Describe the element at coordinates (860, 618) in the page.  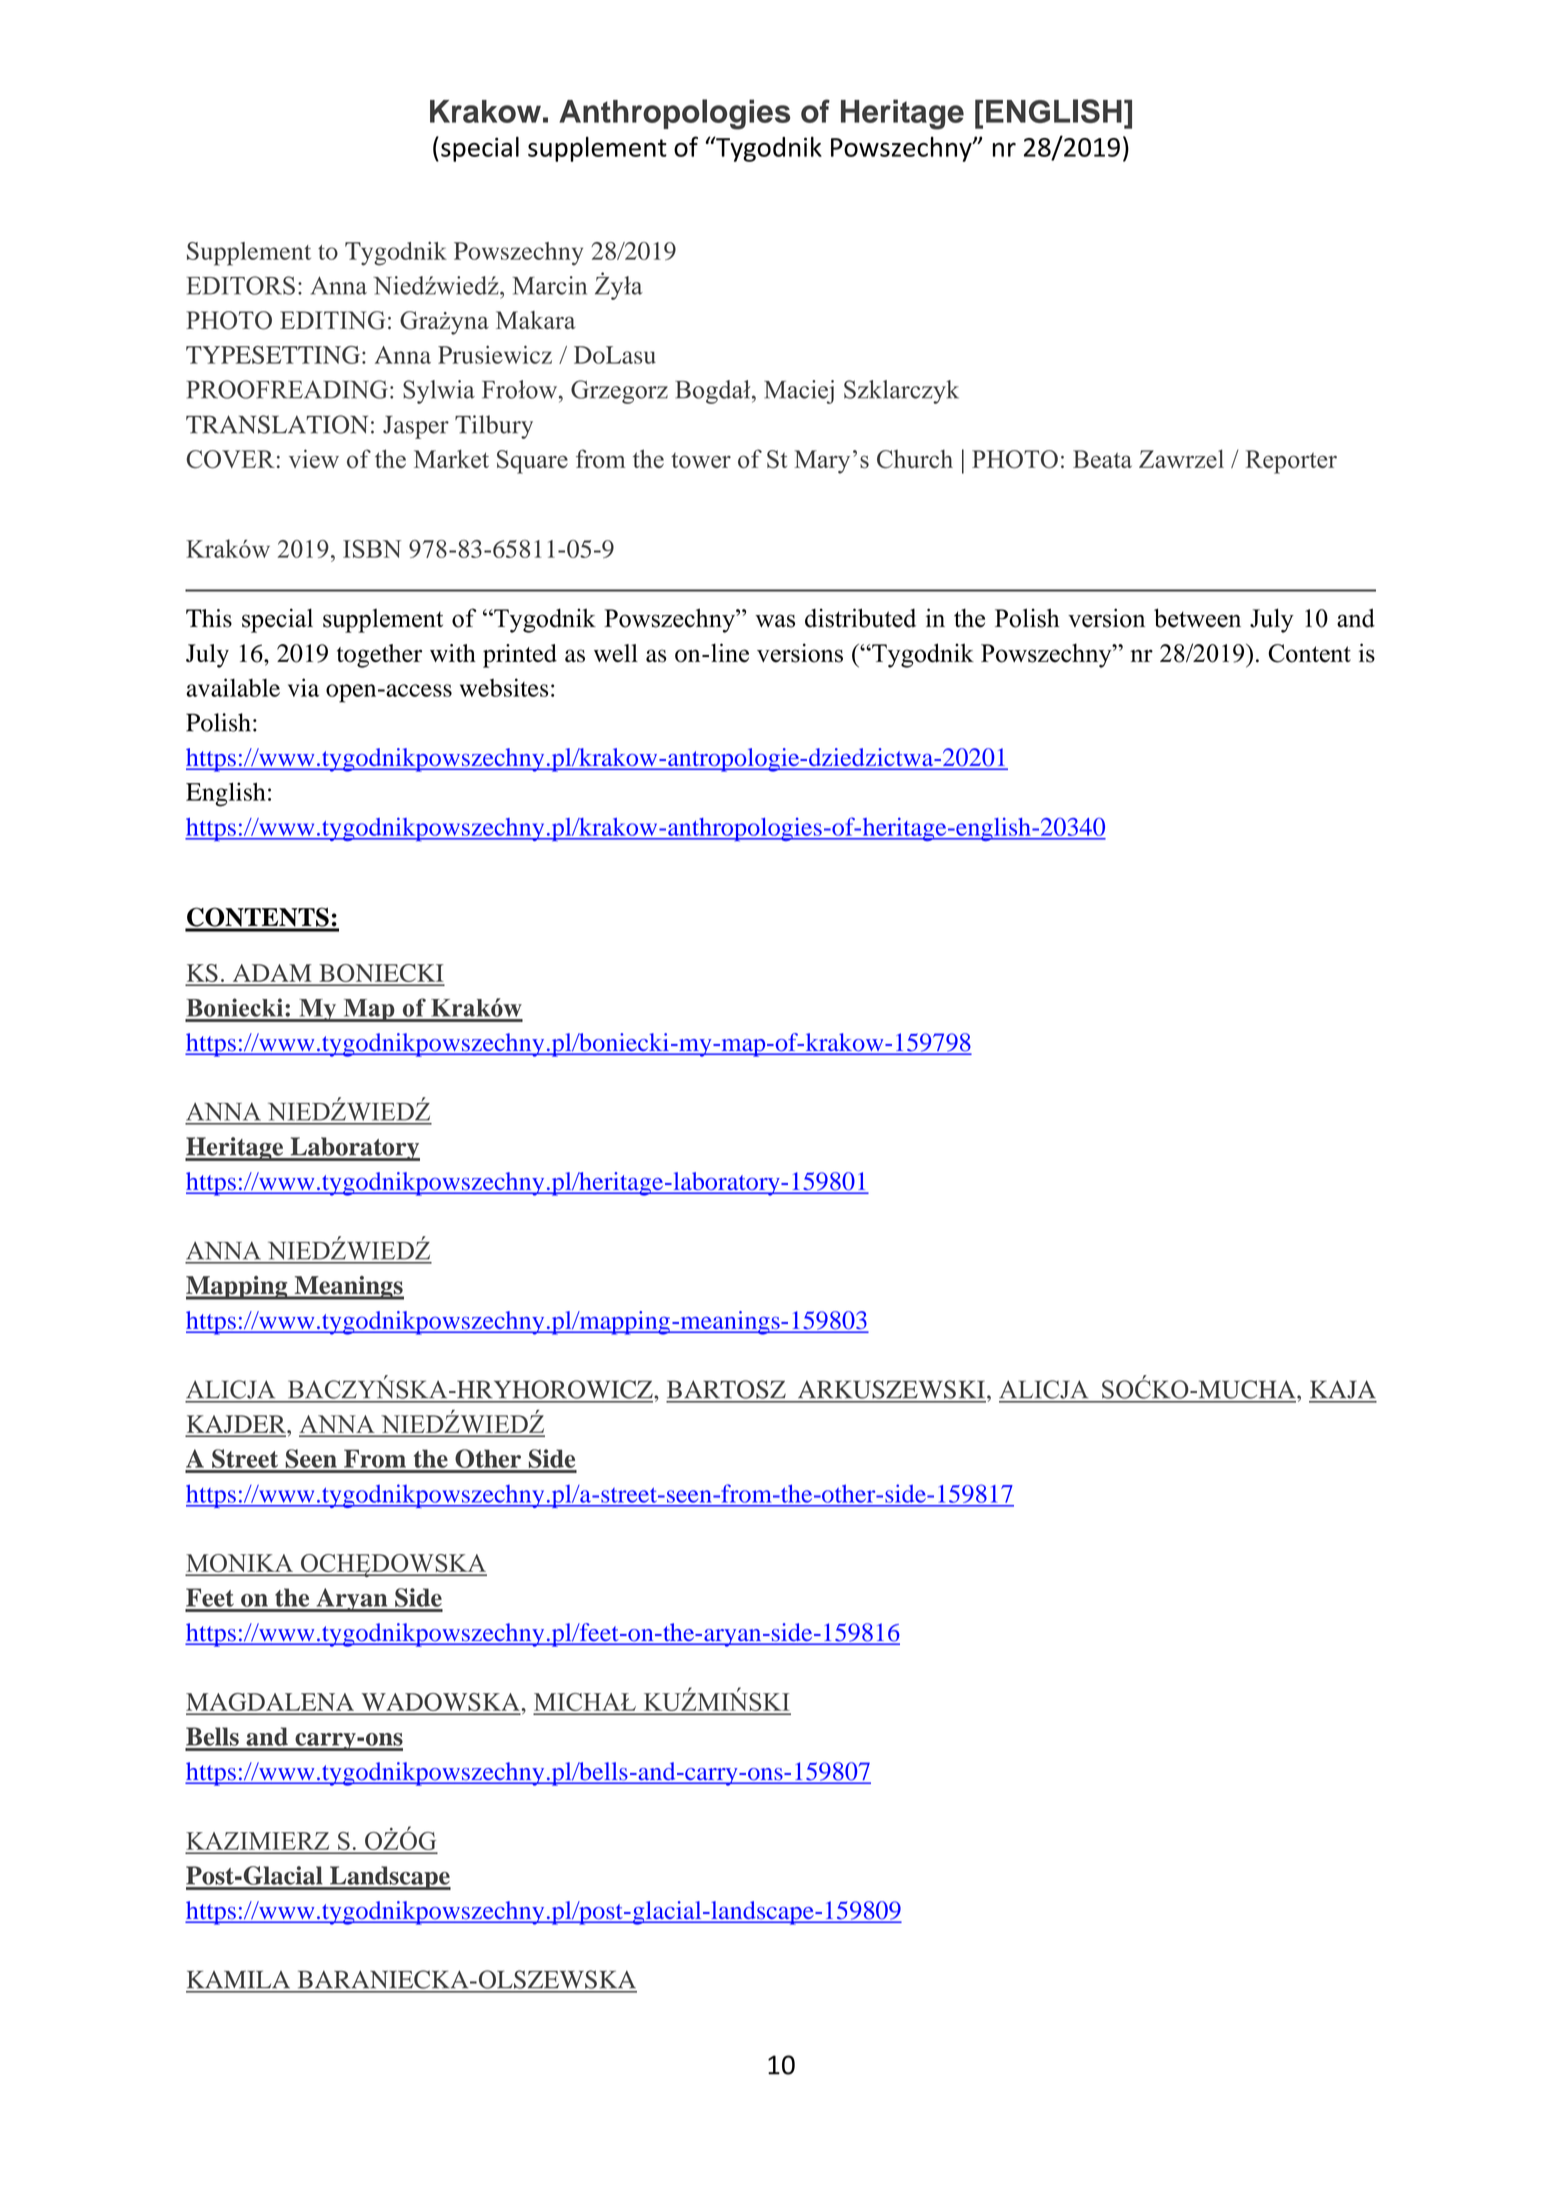
I see `distributed` at that location.
